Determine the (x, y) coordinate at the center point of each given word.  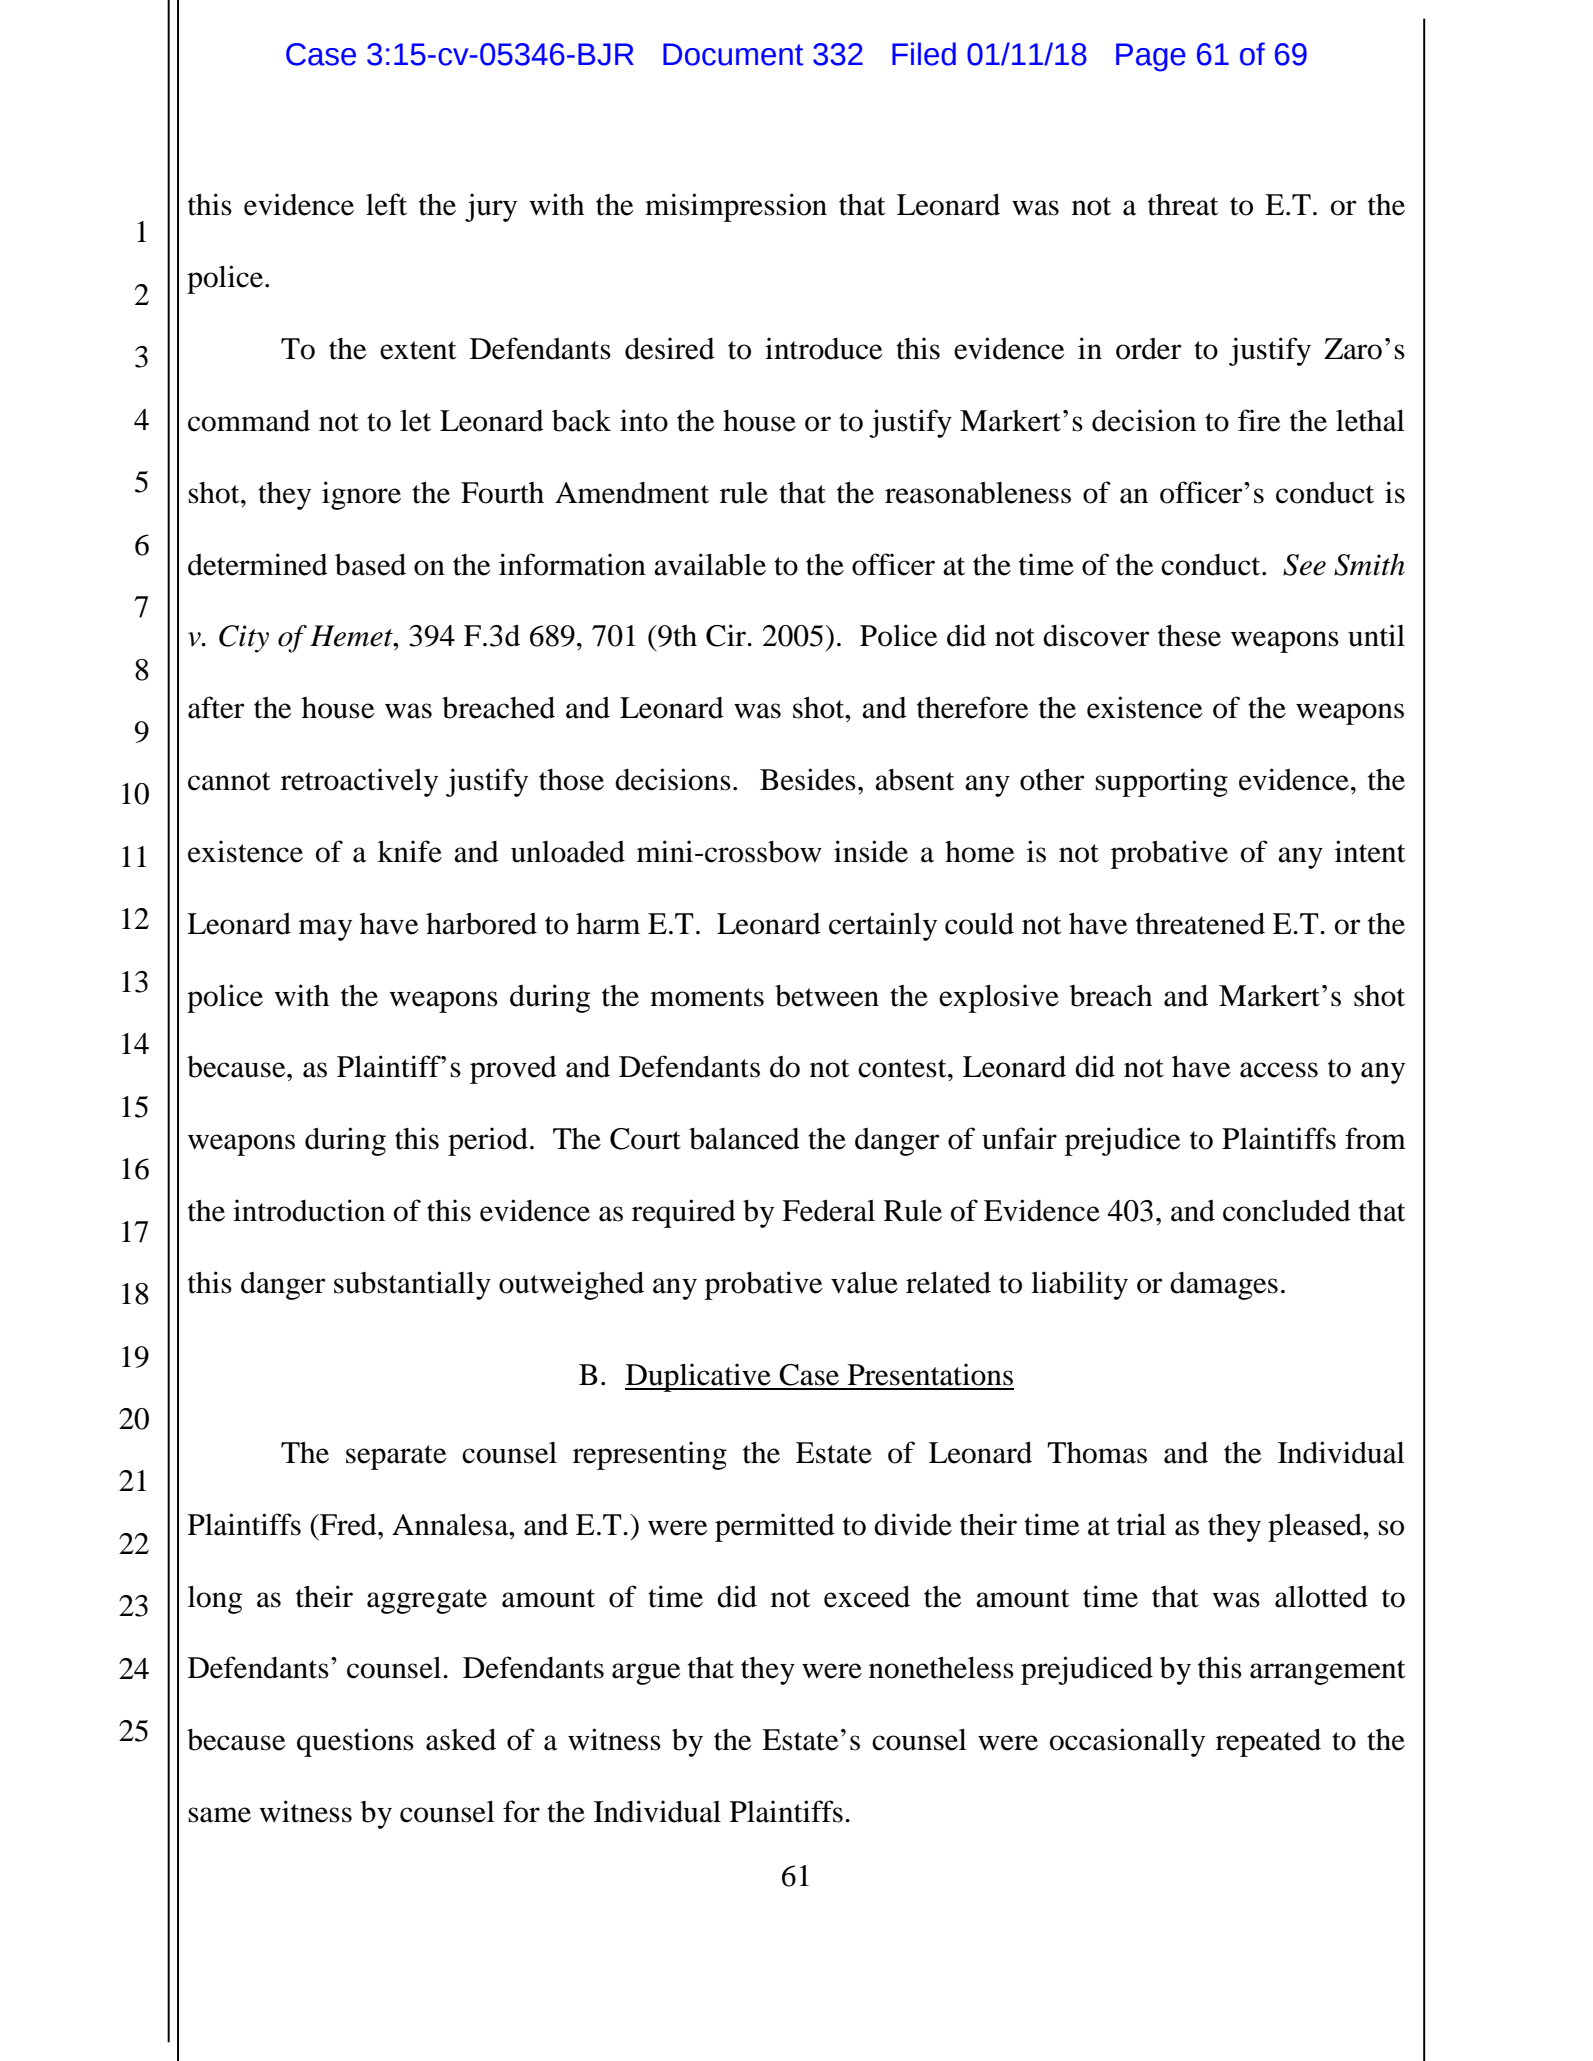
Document (733, 54)
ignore (361, 495)
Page (1151, 57)
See (1304, 565)
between (827, 996)
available (710, 564)
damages (1224, 1286)
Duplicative (699, 1377)
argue (646, 1674)
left (386, 204)
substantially (412, 1285)
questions (355, 1742)
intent (1370, 851)
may (325, 930)
